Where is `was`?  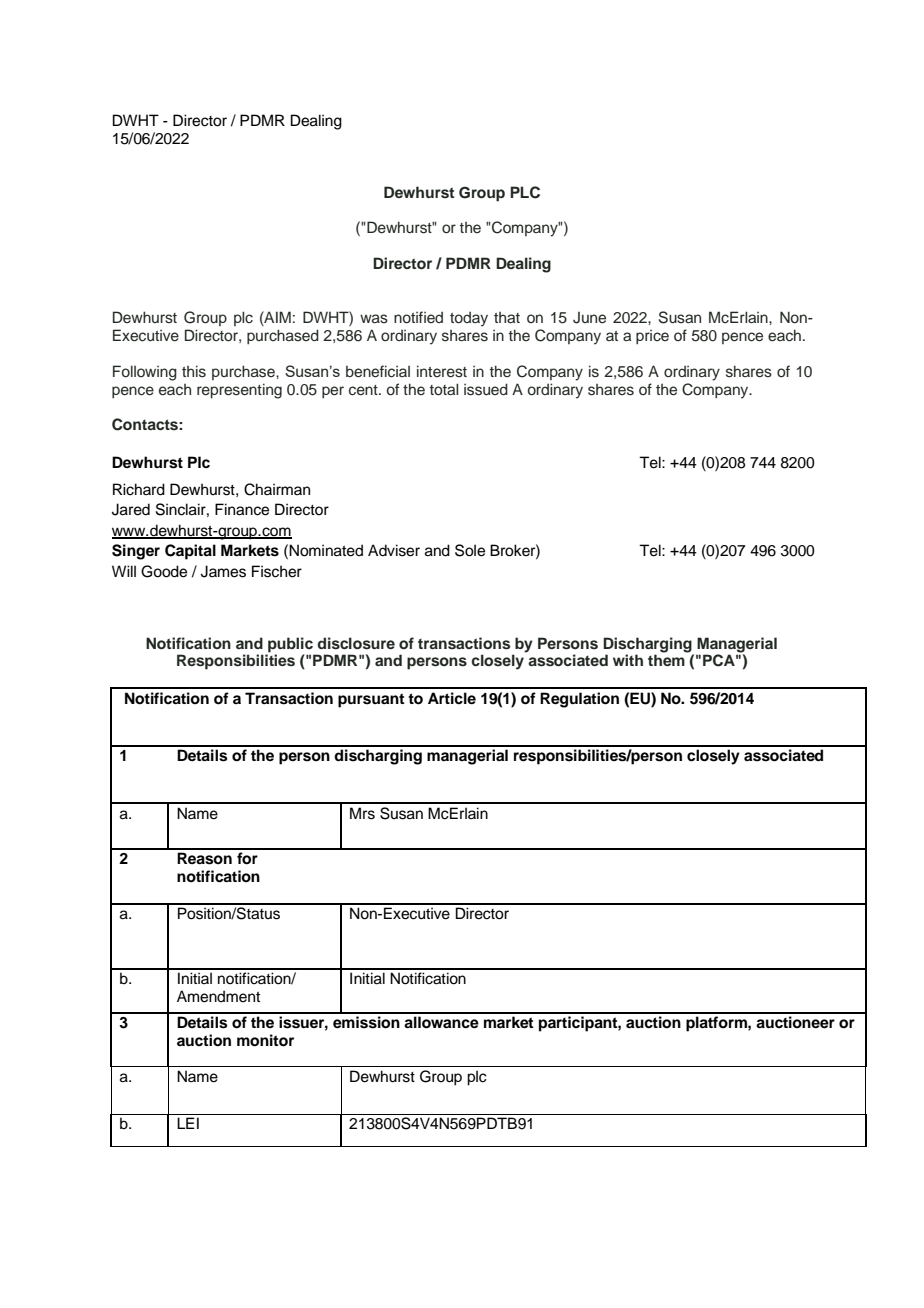
was is located at coordinates (374, 319).
